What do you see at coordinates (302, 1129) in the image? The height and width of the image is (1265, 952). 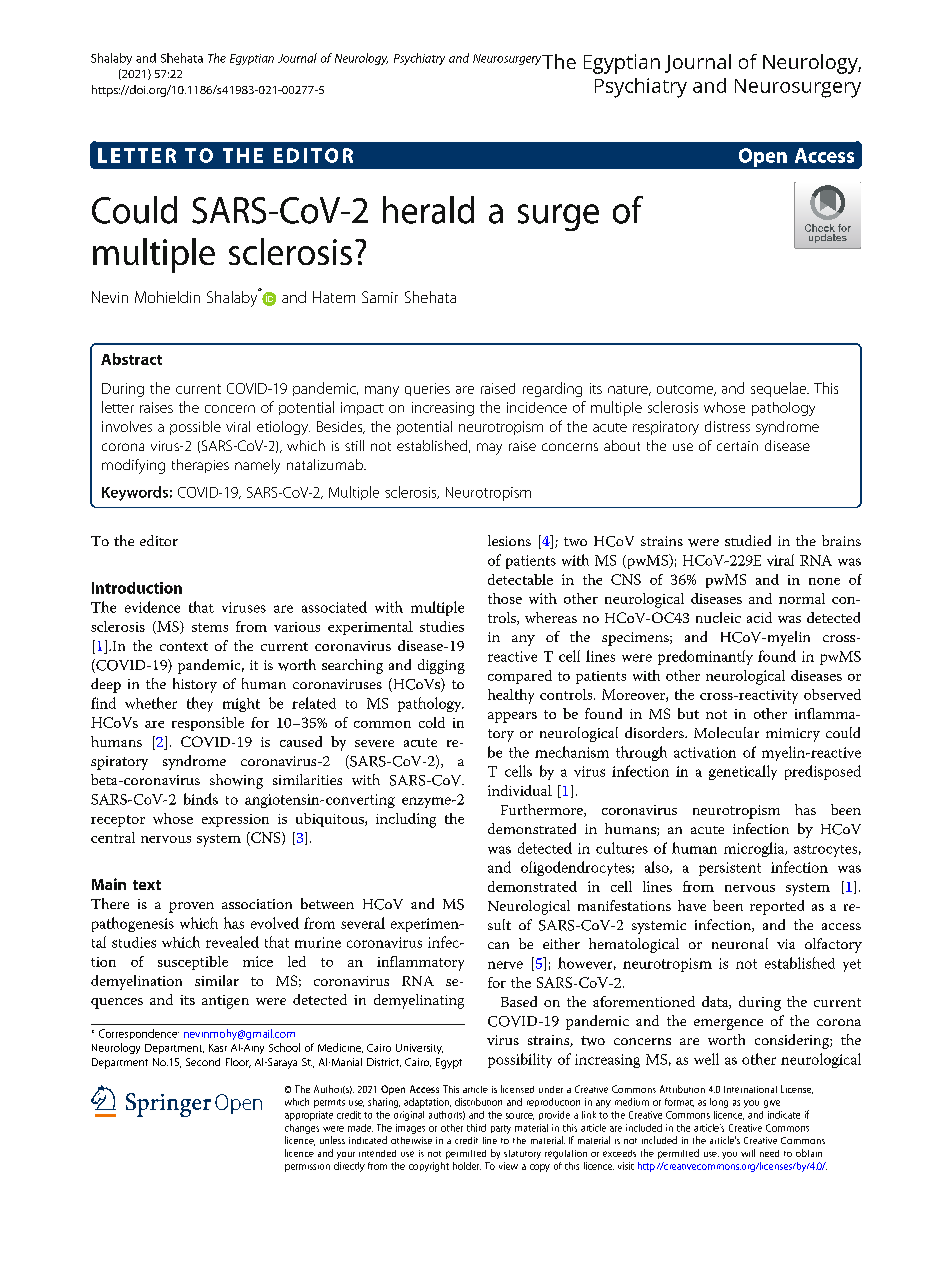 I see `changes` at bounding box center [302, 1129].
